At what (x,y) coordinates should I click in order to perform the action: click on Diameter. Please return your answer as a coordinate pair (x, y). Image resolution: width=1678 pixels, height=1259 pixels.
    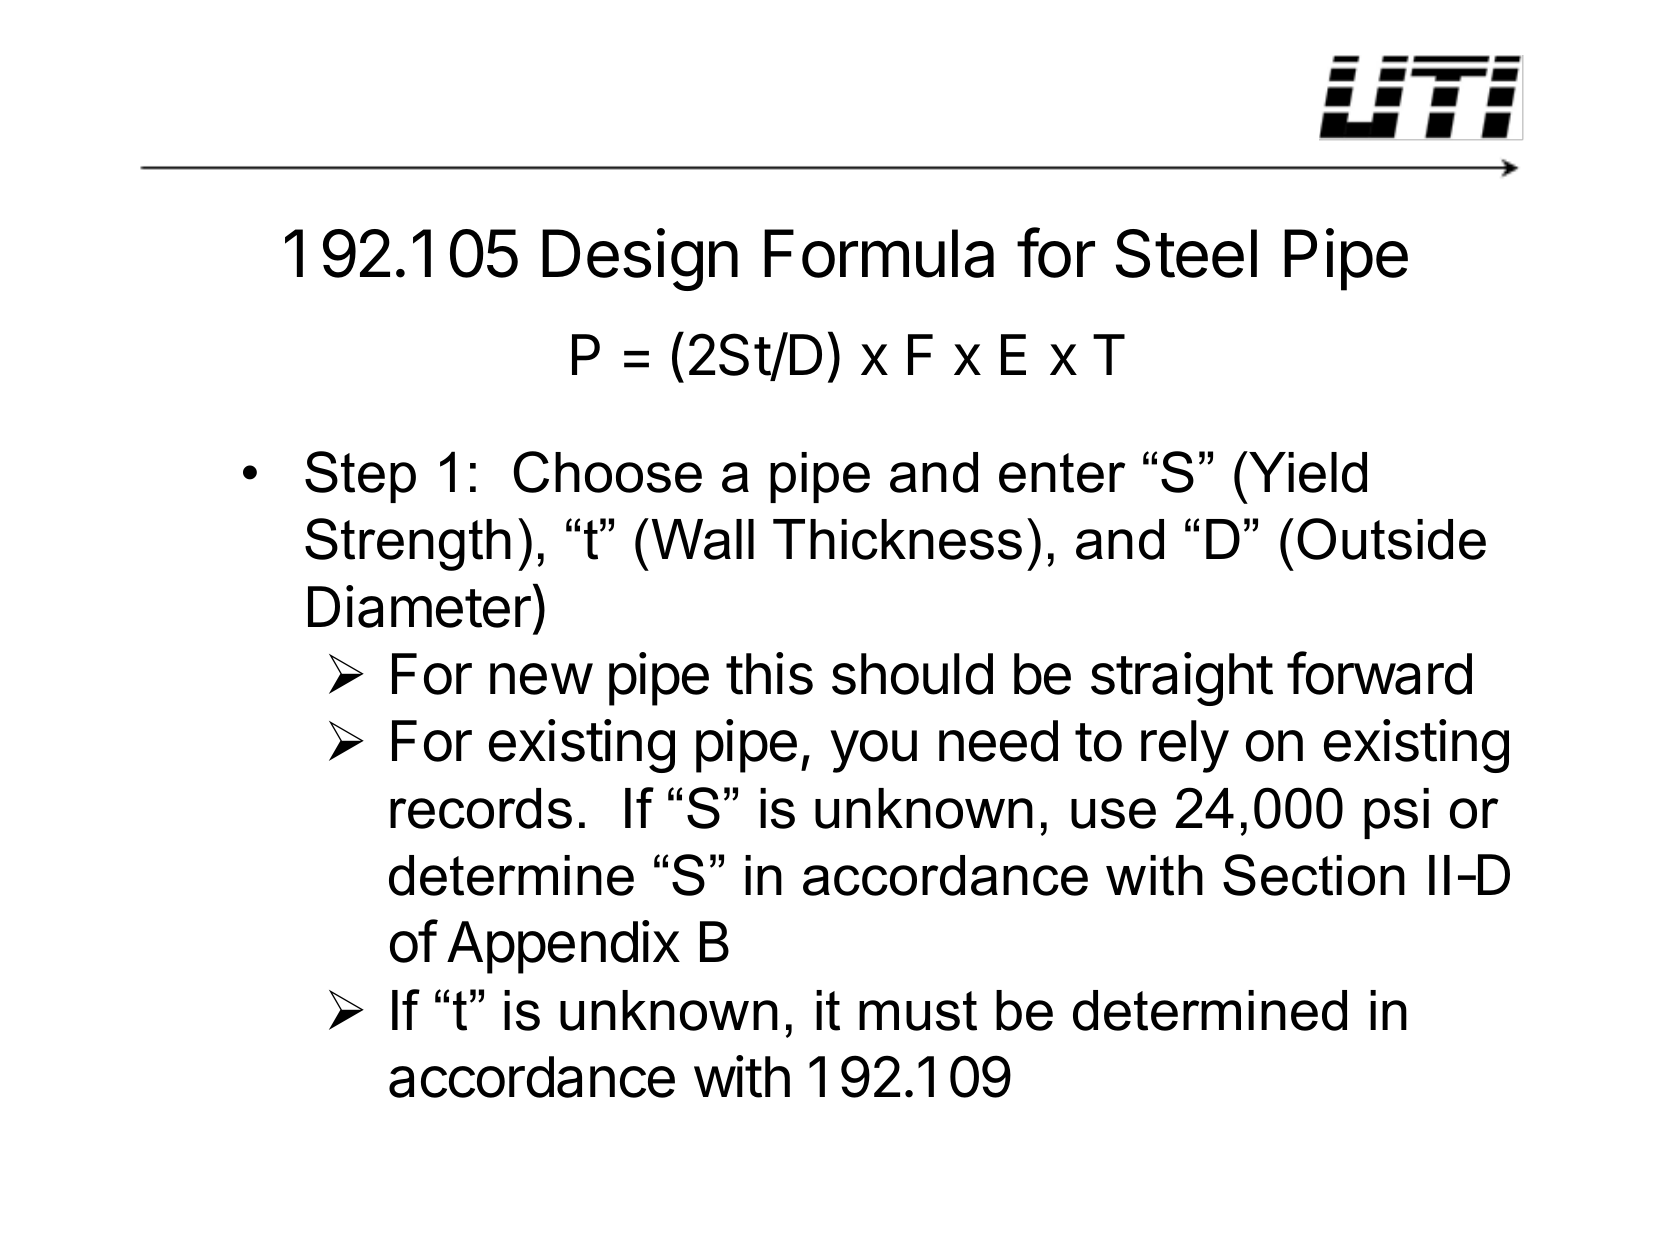
    Looking at the image, I should click on (419, 606).
